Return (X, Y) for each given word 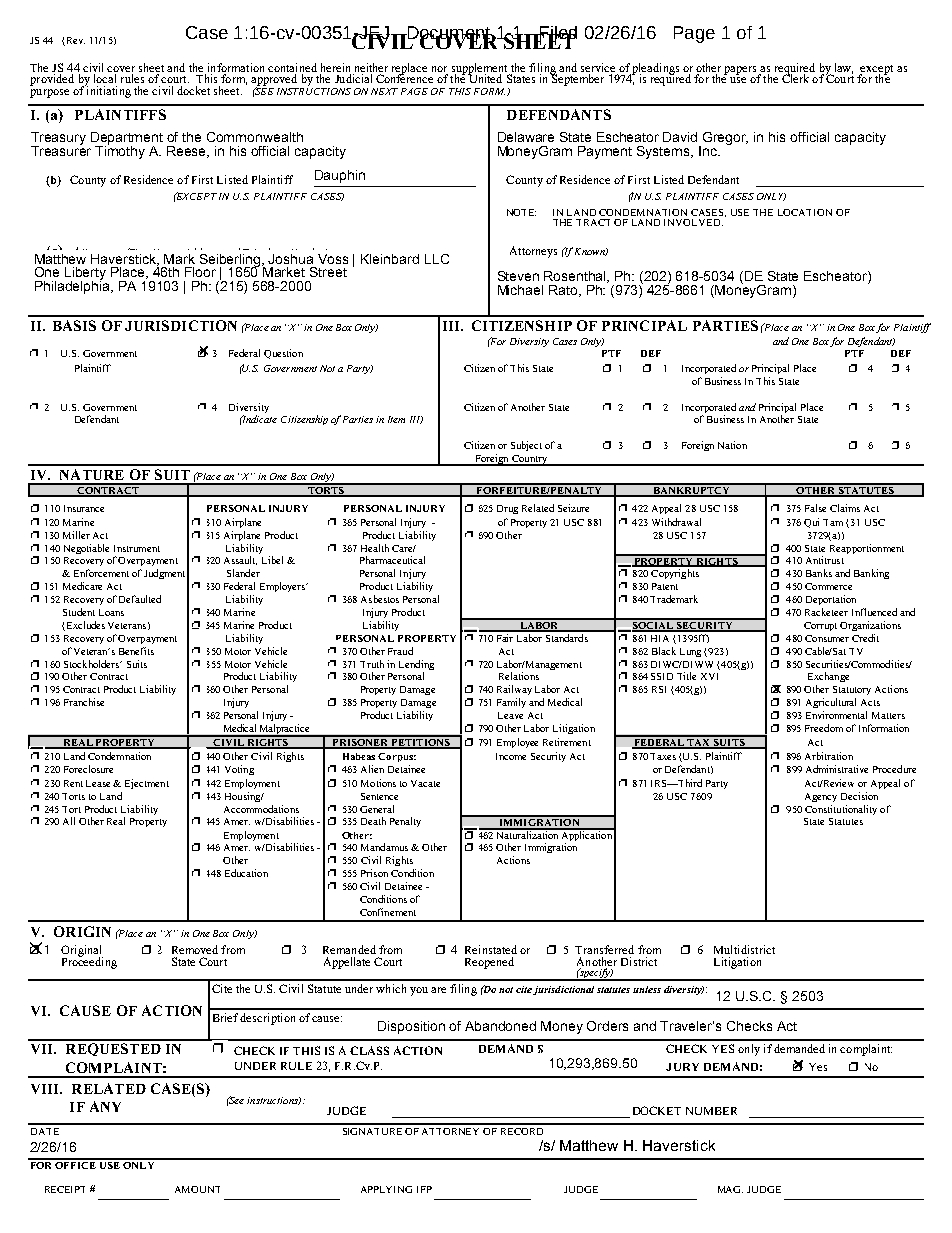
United (485, 77)
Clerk (795, 77)
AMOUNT (197, 1189)
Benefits (136, 651)
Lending (416, 665)
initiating (108, 91)
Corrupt (820, 626)
